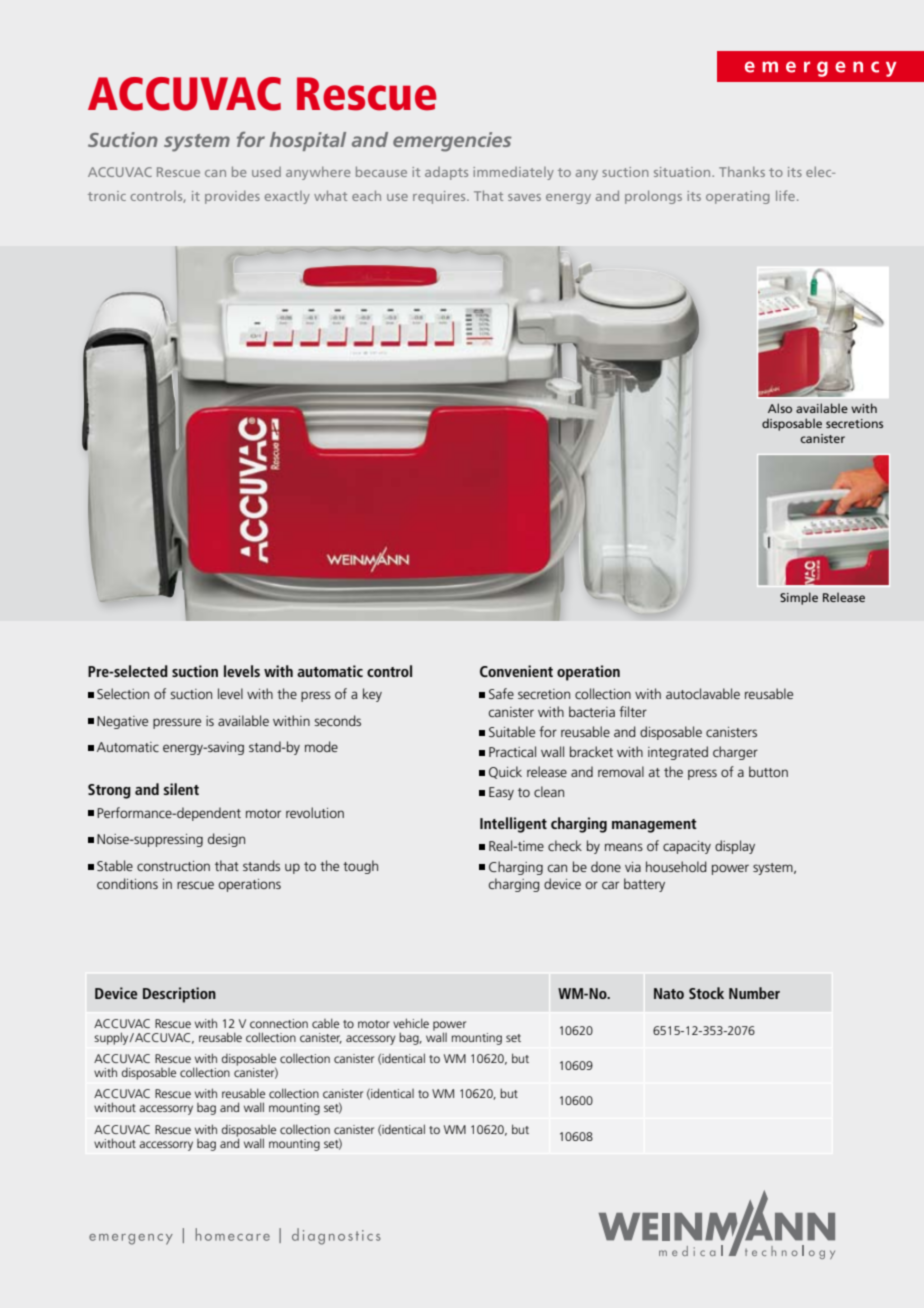 This screenshot has width=924, height=1308. Describe the element at coordinates (501, 793) in the screenshot. I see `Easy` at that location.
